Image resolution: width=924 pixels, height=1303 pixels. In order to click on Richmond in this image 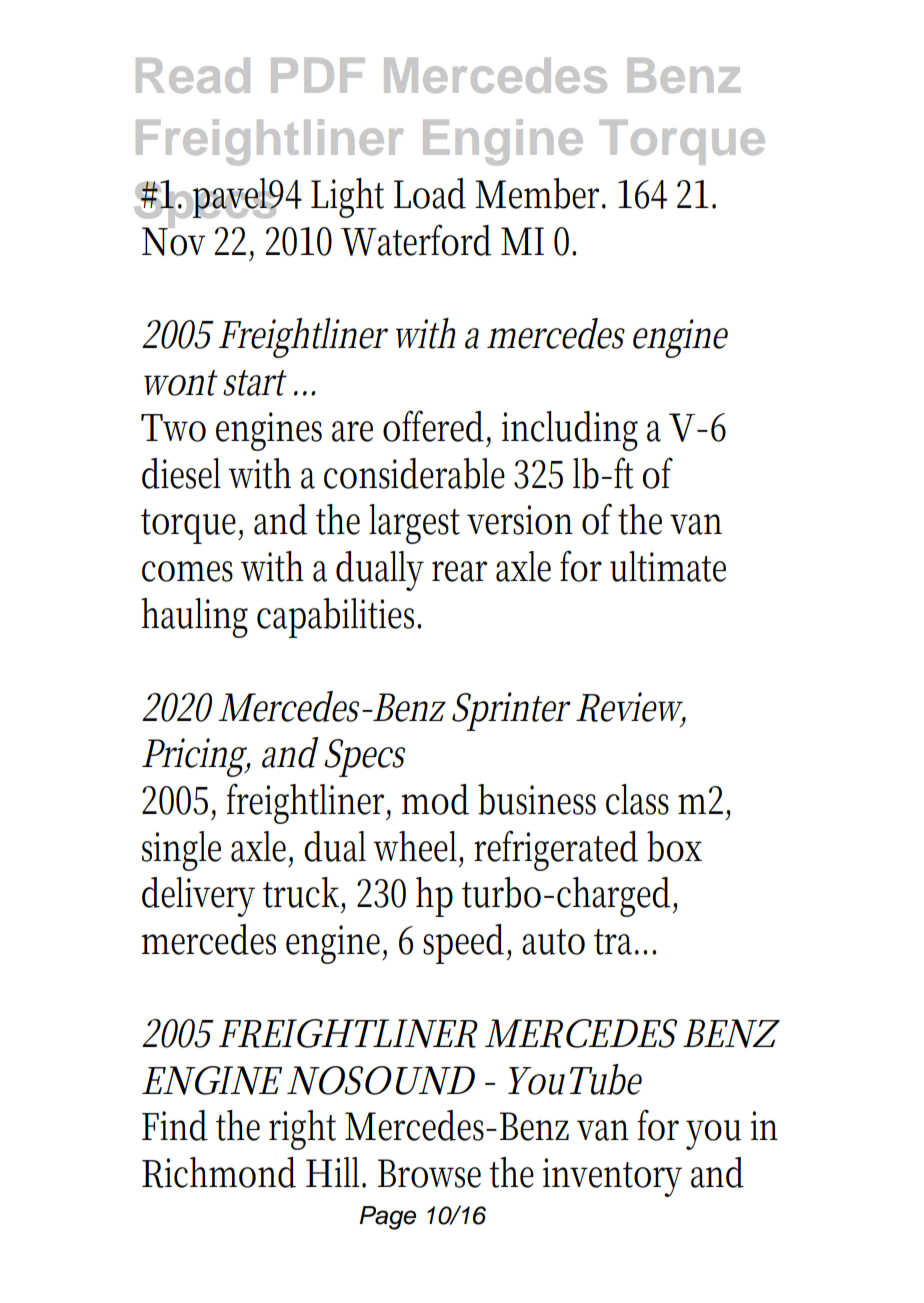, I will do `click(219, 1172)`.
